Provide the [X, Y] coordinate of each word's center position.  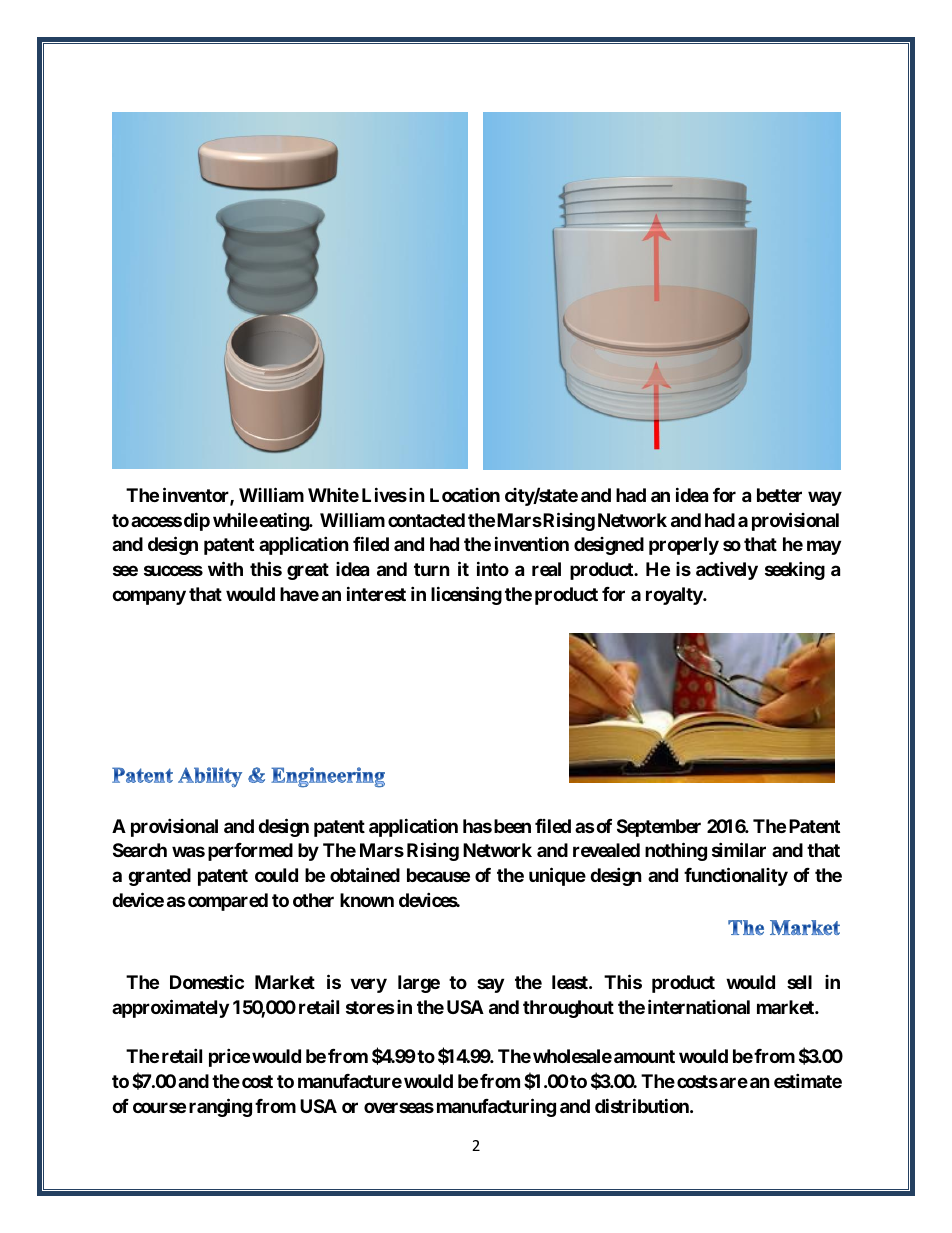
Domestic [207, 981]
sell [799, 982]
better [779, 495]
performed [250, 852]
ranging [220, 1107]
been [512, 826]
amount [644, 1056]
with [225, 568]
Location [465, 495]
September [659, 828]
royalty [675, 596]
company [149, 597]
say [490, 985]
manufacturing [496, 1107]
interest [376, 593]
